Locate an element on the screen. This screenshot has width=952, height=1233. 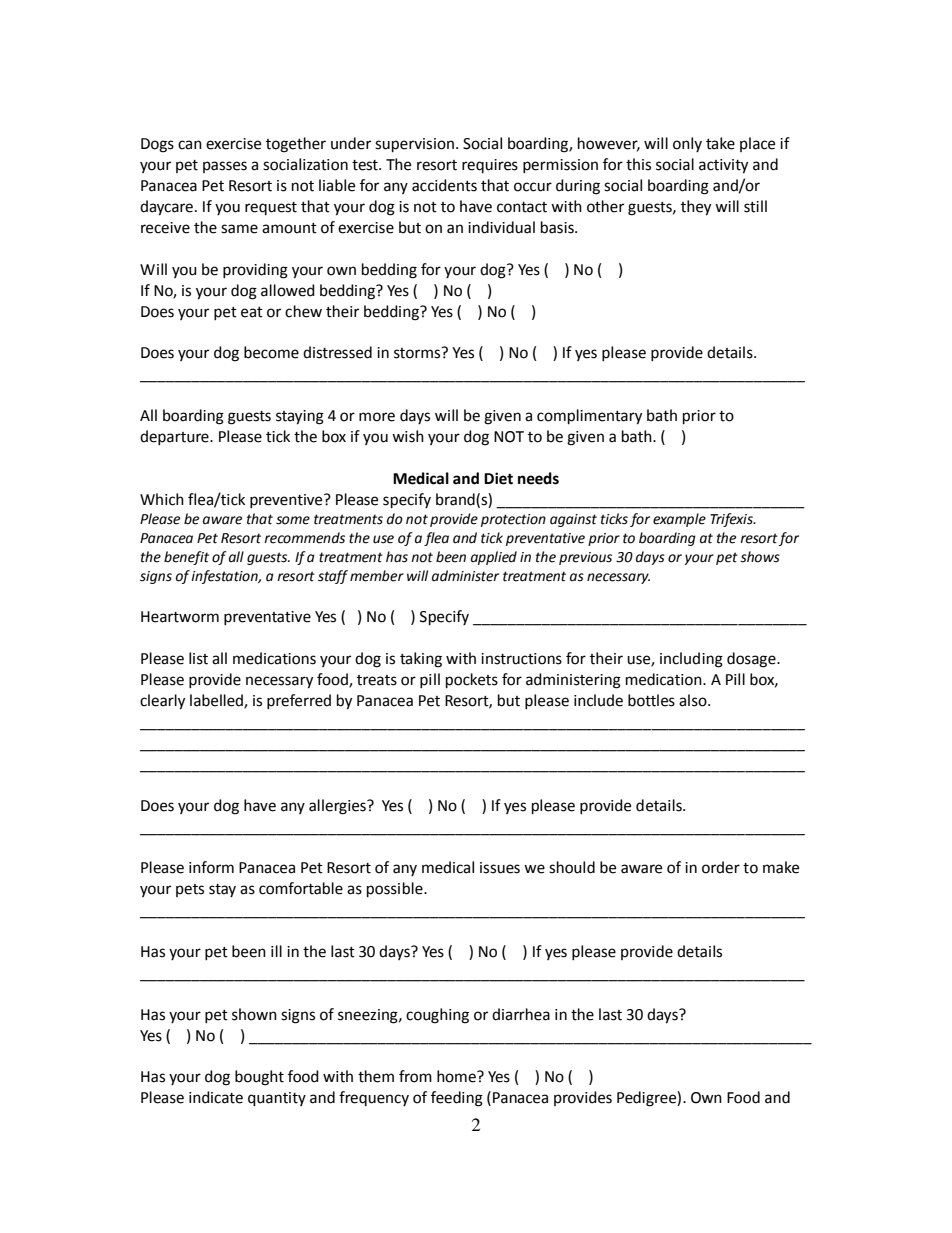
complimentary is located at coordinates (589, 417).
